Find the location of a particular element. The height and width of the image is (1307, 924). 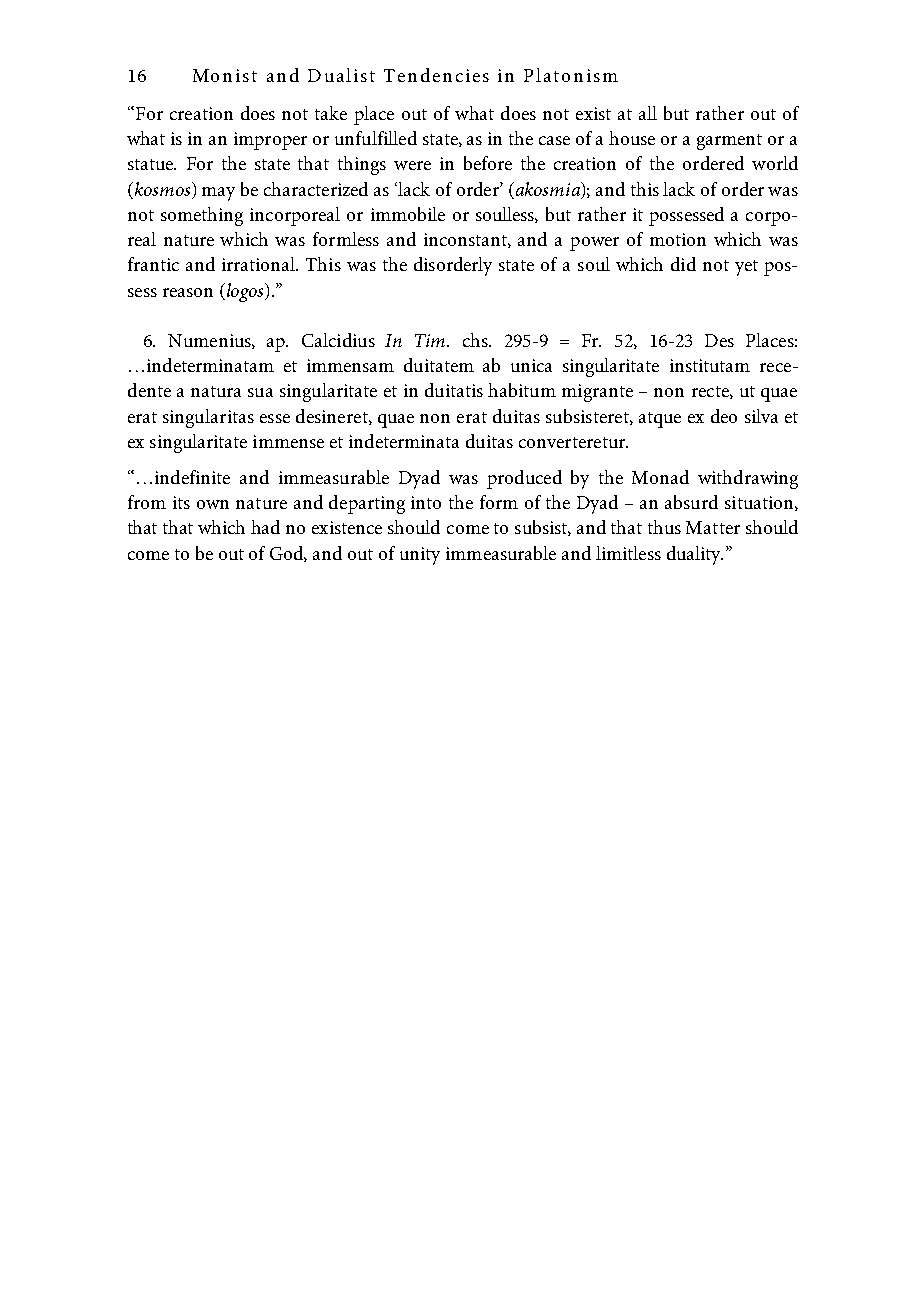

deo is located at coordinates (724, 416).
